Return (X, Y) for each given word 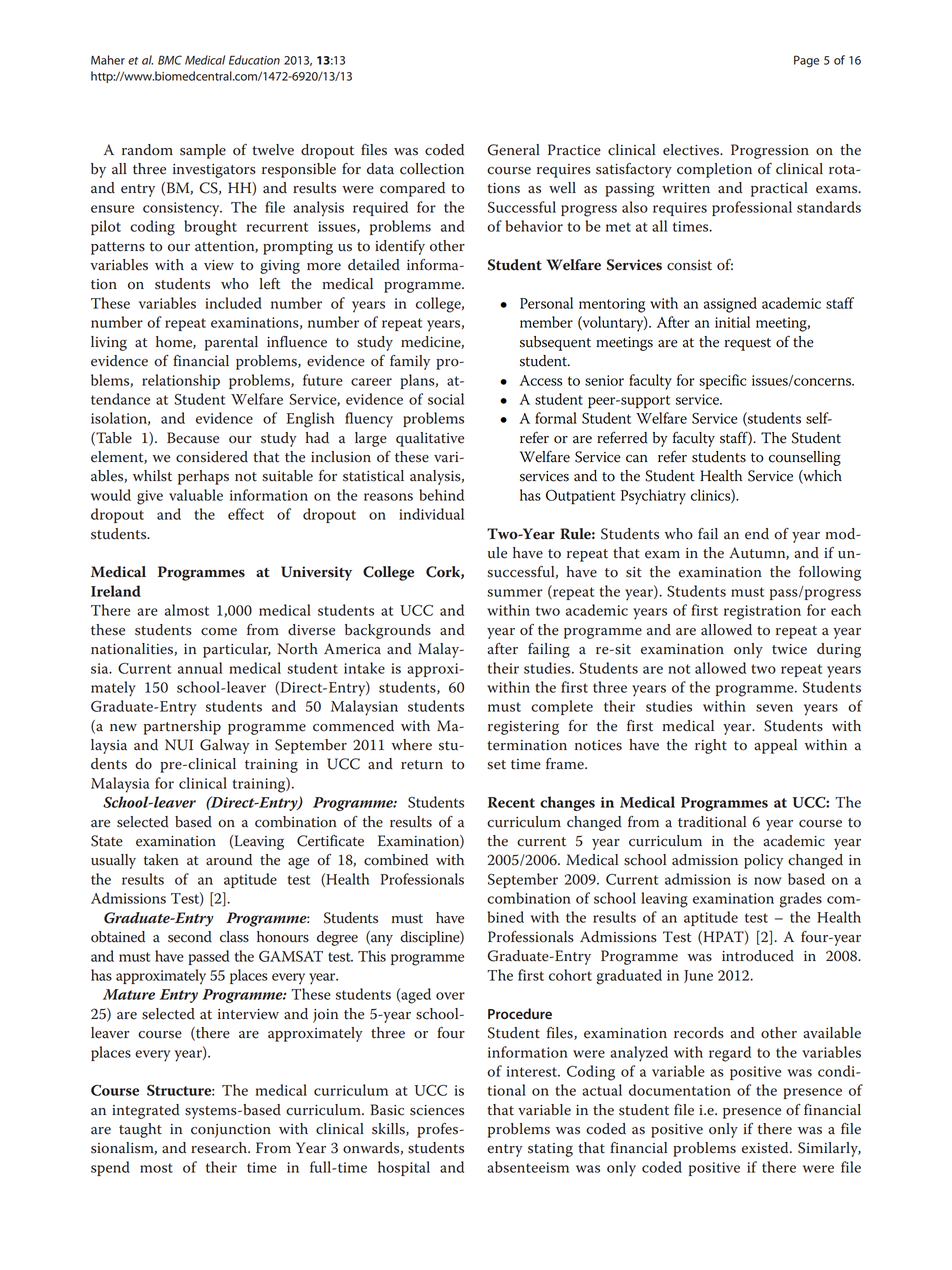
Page (806, 61)
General (514, 150)
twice (789, 649)
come (219, 632)
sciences (437, 1110)
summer (514, 593)
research (220, 1148)
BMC (170, 60)
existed (766, 1148)
